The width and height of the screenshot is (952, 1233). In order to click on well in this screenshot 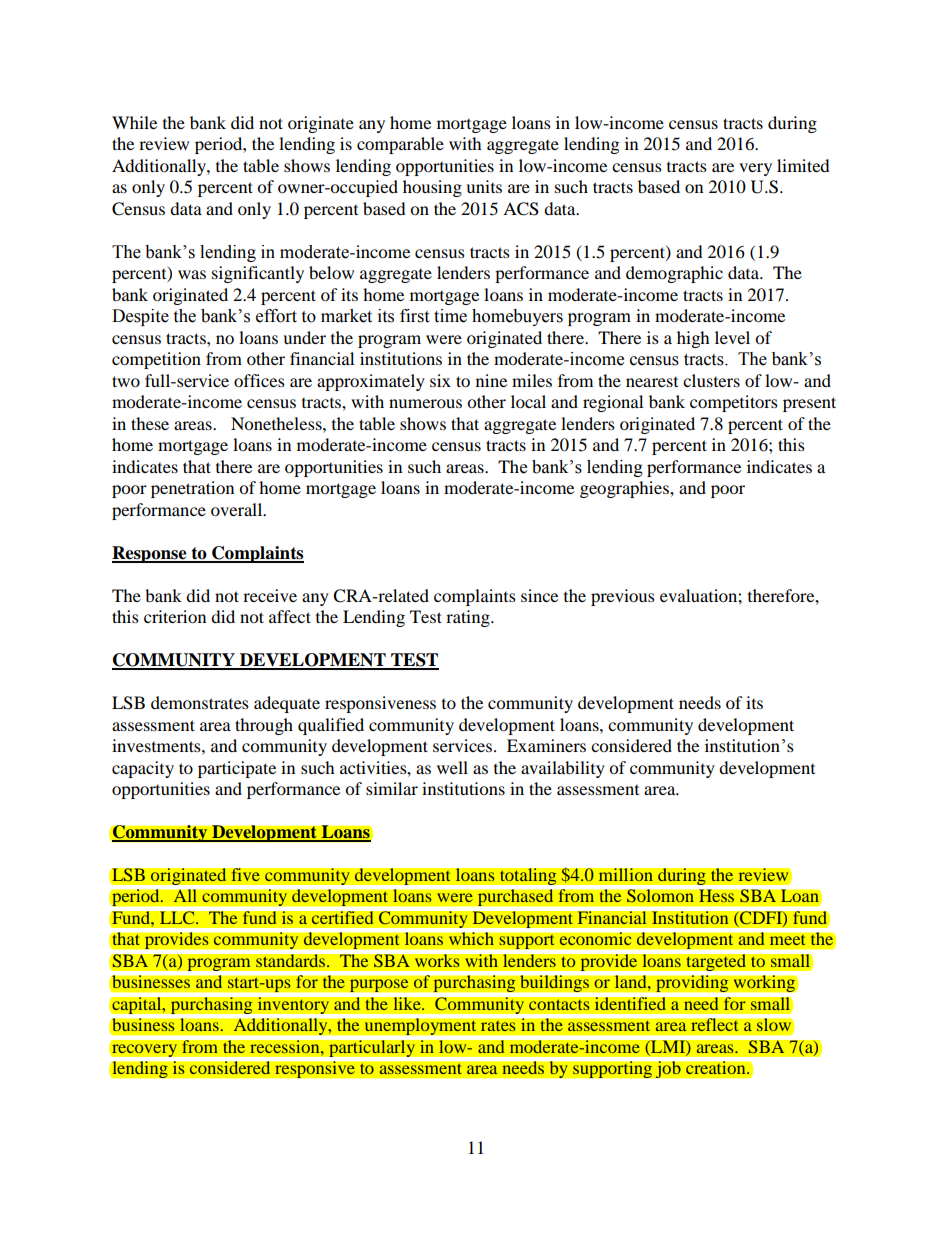, I will do `click(452, 767)`.
